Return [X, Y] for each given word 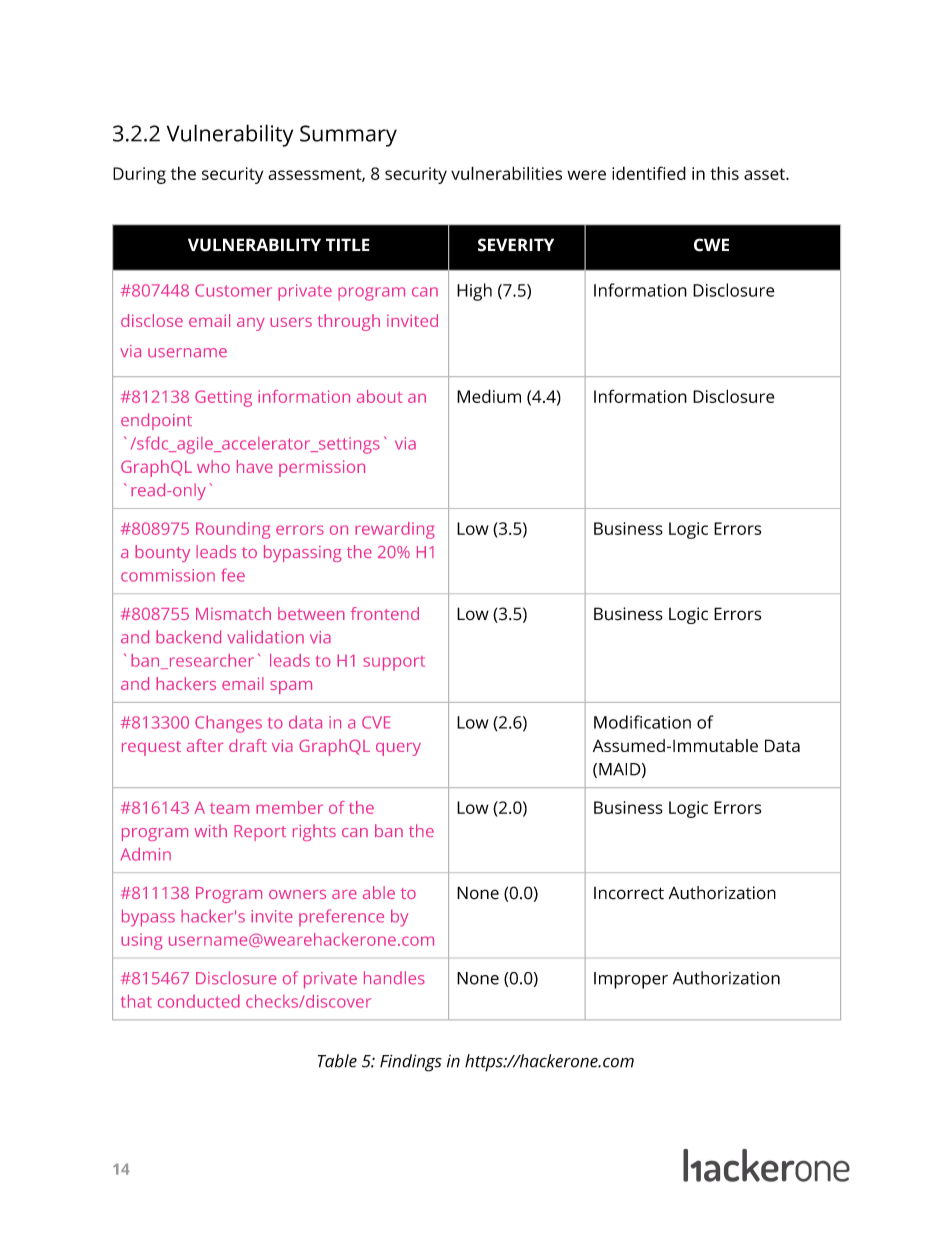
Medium [489, 396]
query [398, 749]
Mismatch [233, 613]
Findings [411, 1063]
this [724, 173]
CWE [711, 245]
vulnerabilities [506, 173]
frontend [385, 613]
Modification [642, 722]
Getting [223, 398]
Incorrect [629, 893]
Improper [631, 980]
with [210, 830]
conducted [199, 1001]
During [139, 175]
